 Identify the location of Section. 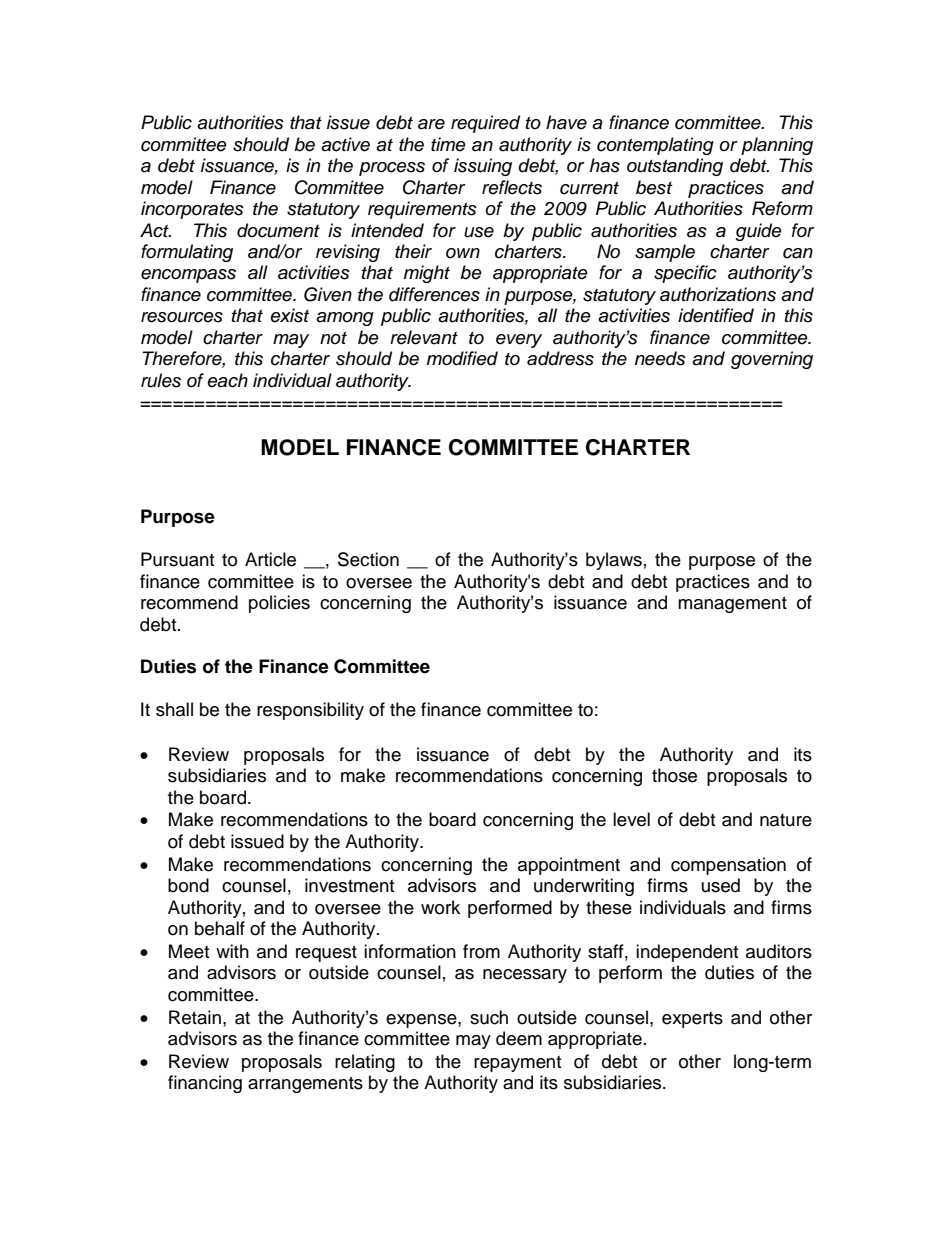
(368, 559).
